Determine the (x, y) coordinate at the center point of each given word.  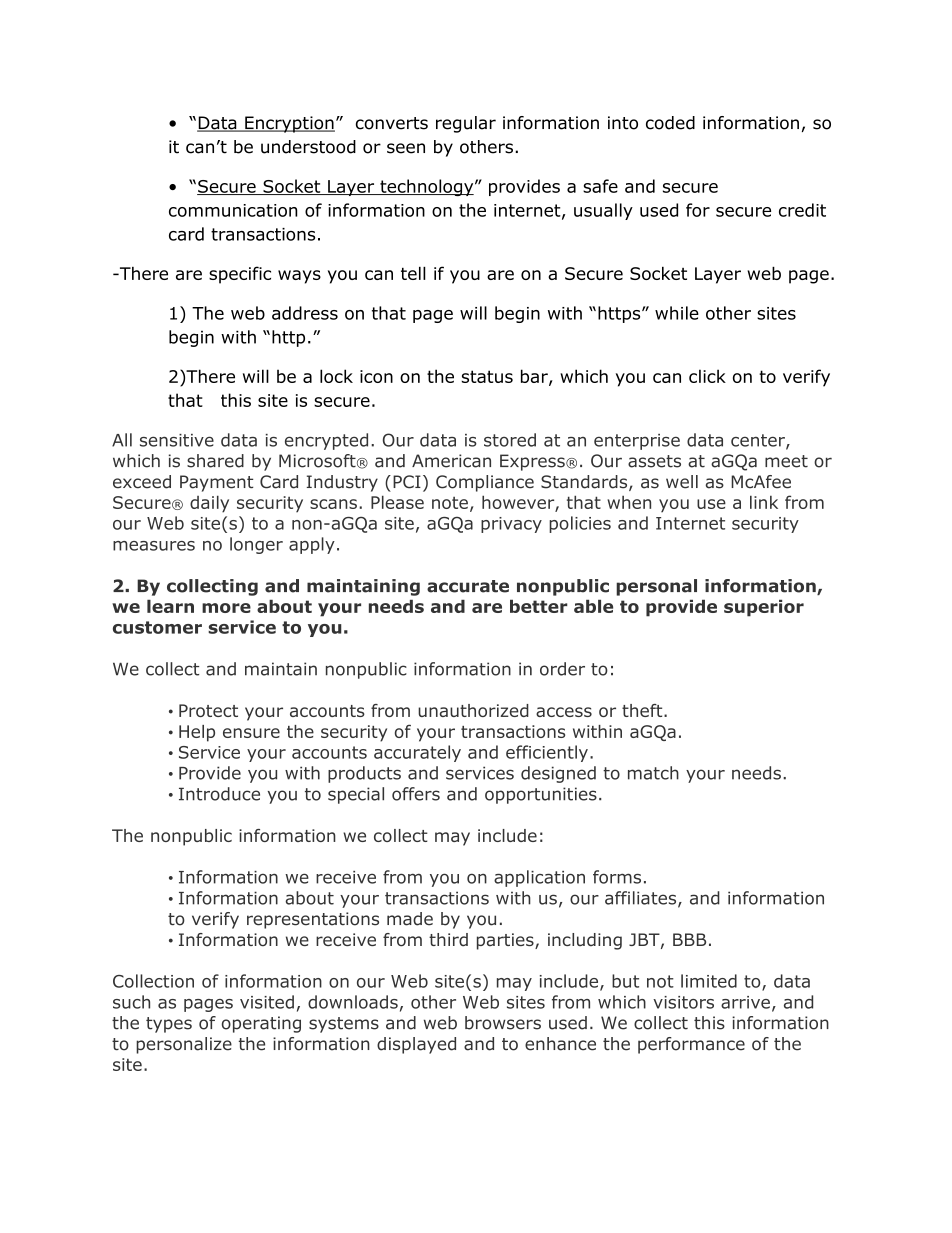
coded (670, 123)
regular (466, 124)
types (169, 1025)
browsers (503, 1023)
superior (764, 608)
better (539, 606)
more (226, 608)
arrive (745, 1002)
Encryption (289, 124)
